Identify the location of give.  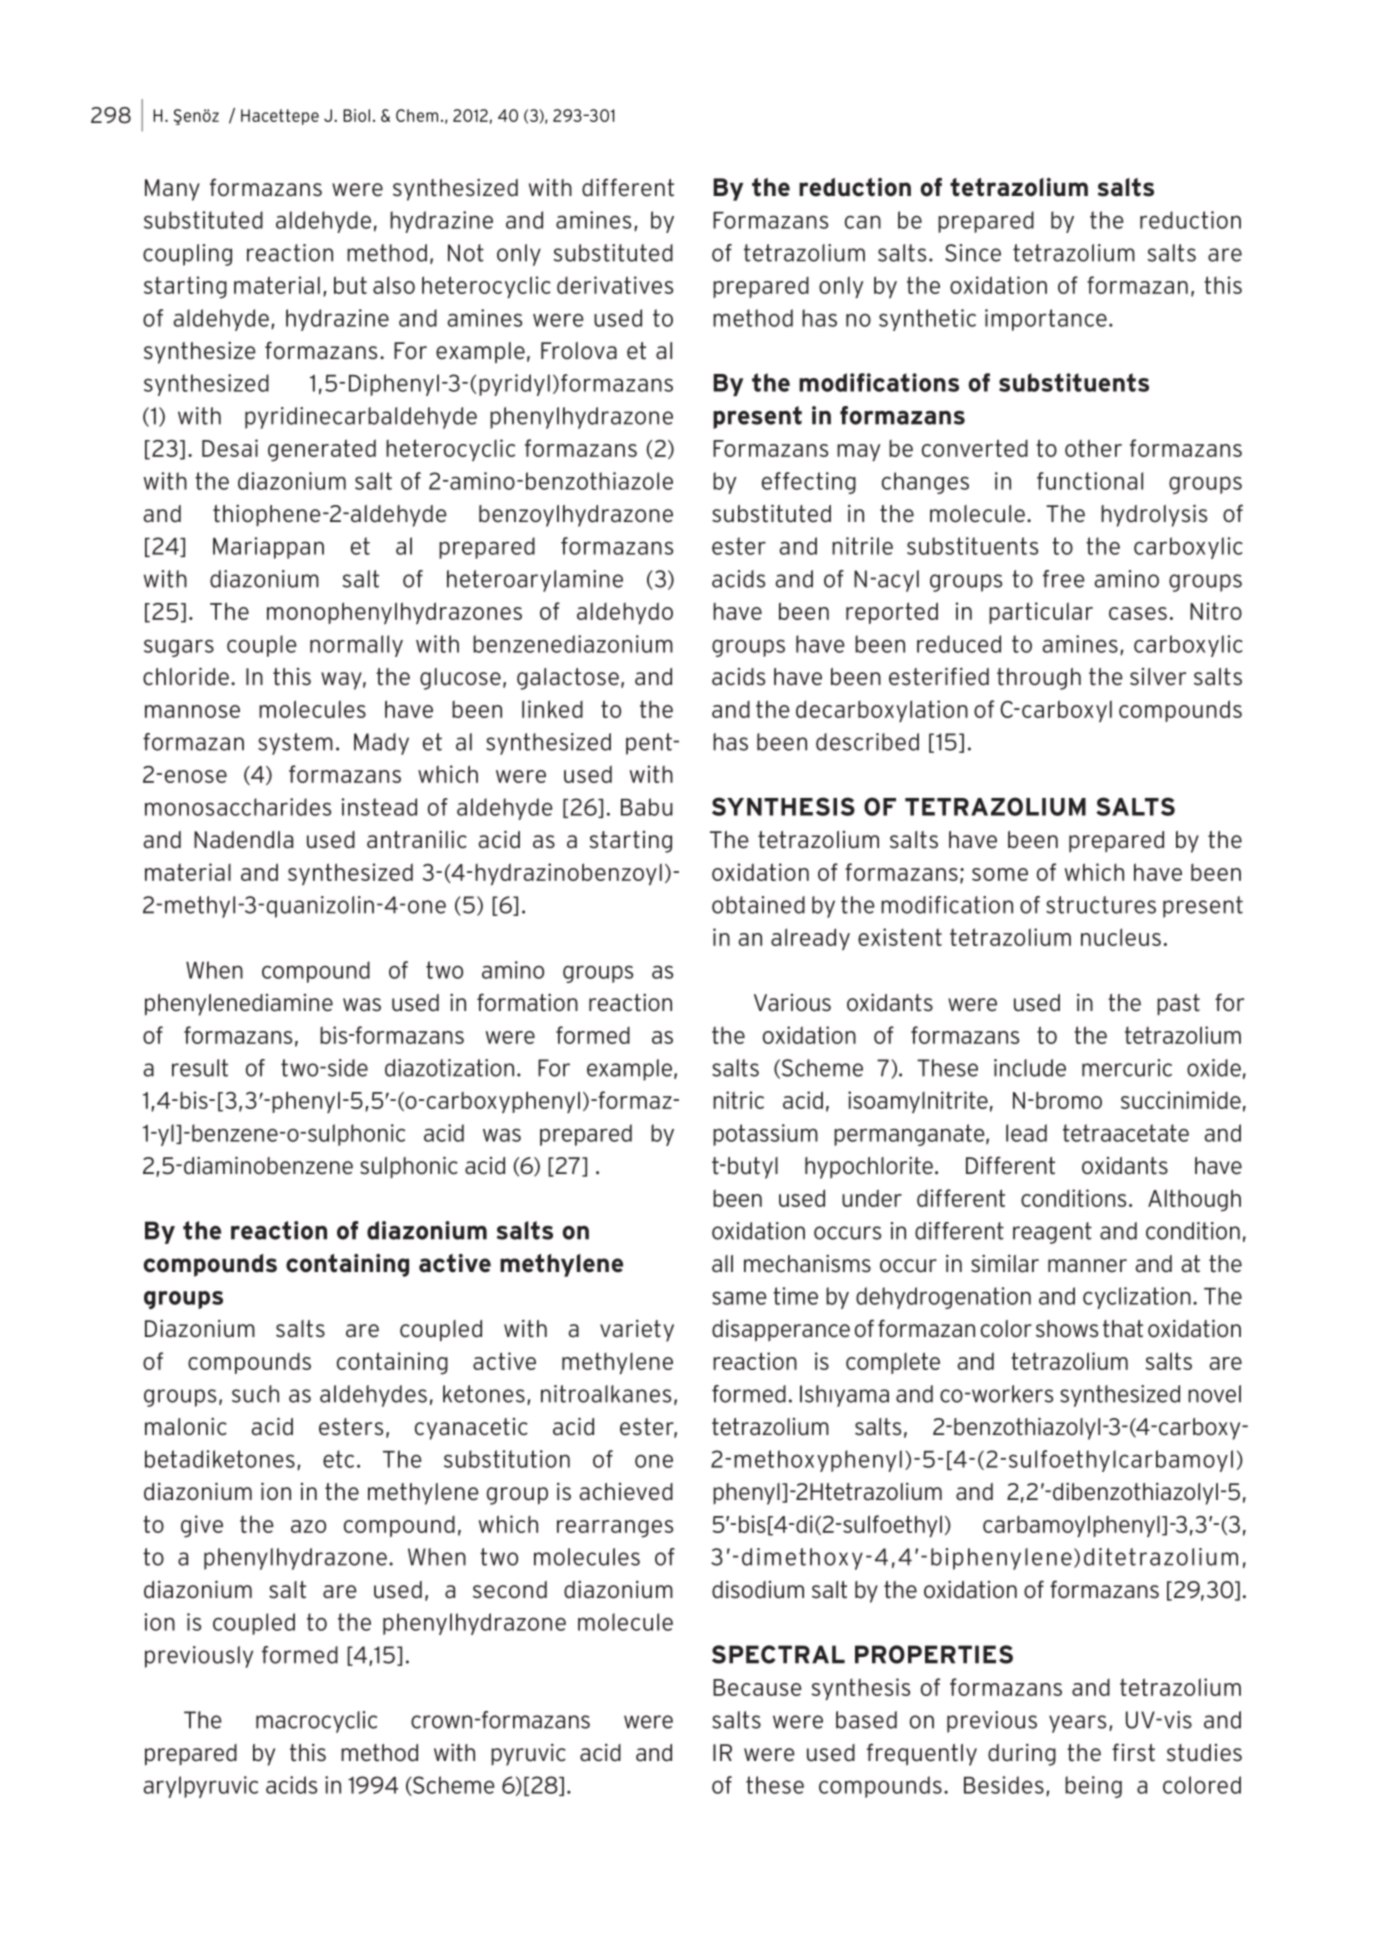
(202, 1526).
